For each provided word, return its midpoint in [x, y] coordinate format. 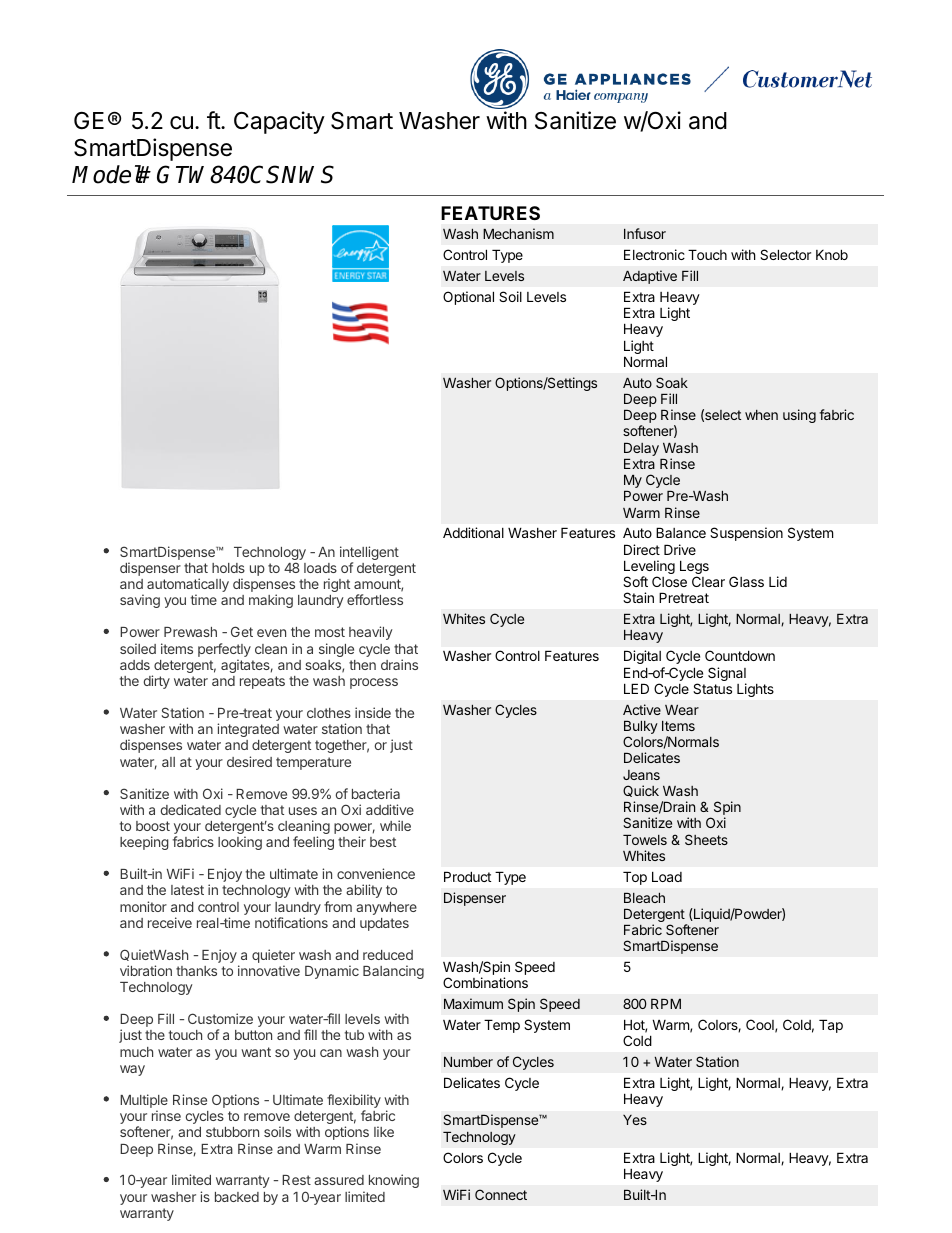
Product [467, 876]
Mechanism [518, 233]
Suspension [746, 534]
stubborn [232, 1132]
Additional [473, 532]
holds [228, 568]
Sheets [706, 839]
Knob [832, 254]
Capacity [279, 122]
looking [240, 843]
